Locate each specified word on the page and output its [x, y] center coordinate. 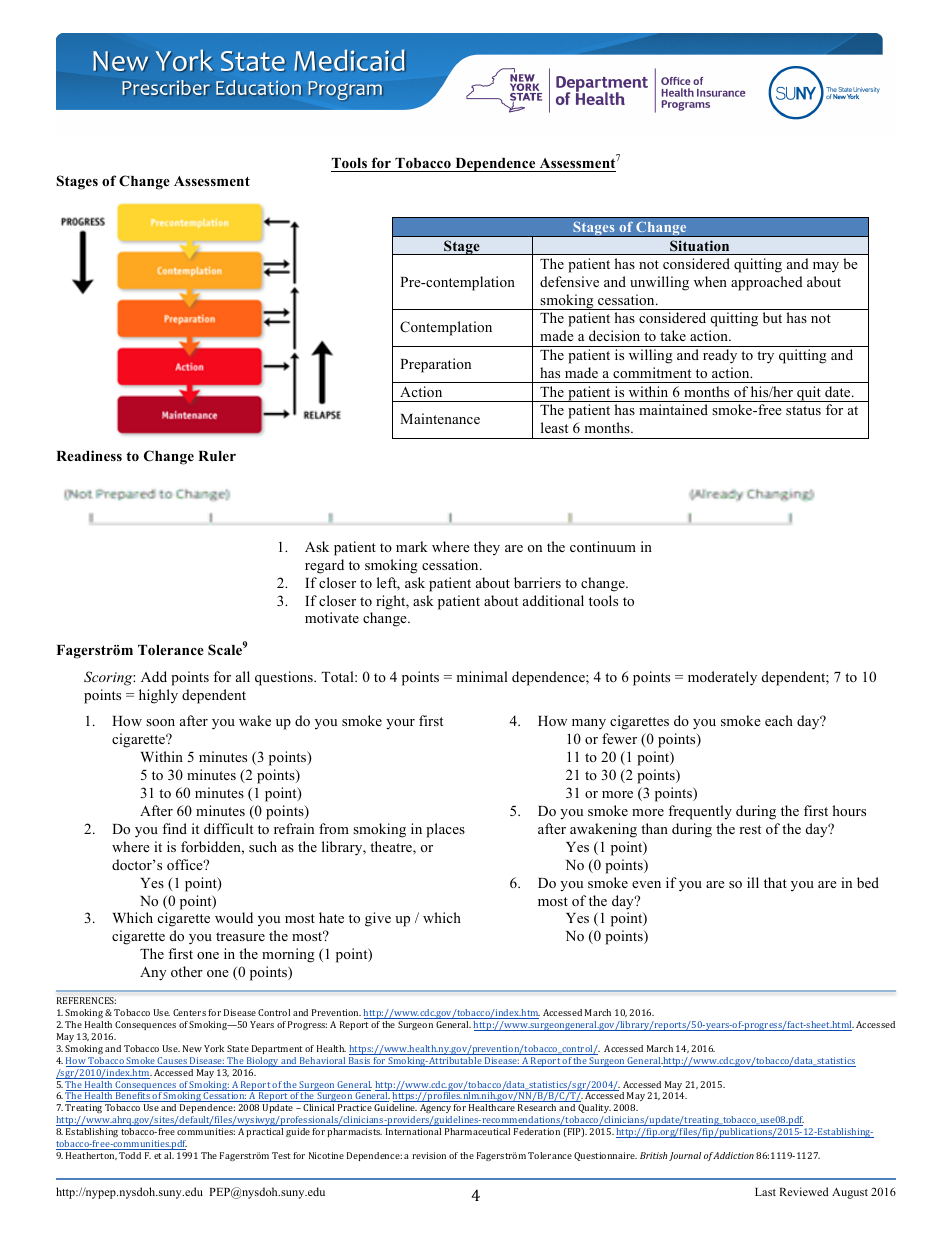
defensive [569, 281]
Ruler [217, 456]
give [378, 919]
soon [160, 722]
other [187, 971]
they [487, 548]
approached [767, 283]
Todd [131, 1154]
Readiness [89, 455]
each [779, 720]
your [400, 724]
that [775, 882]
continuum [603, 546]
